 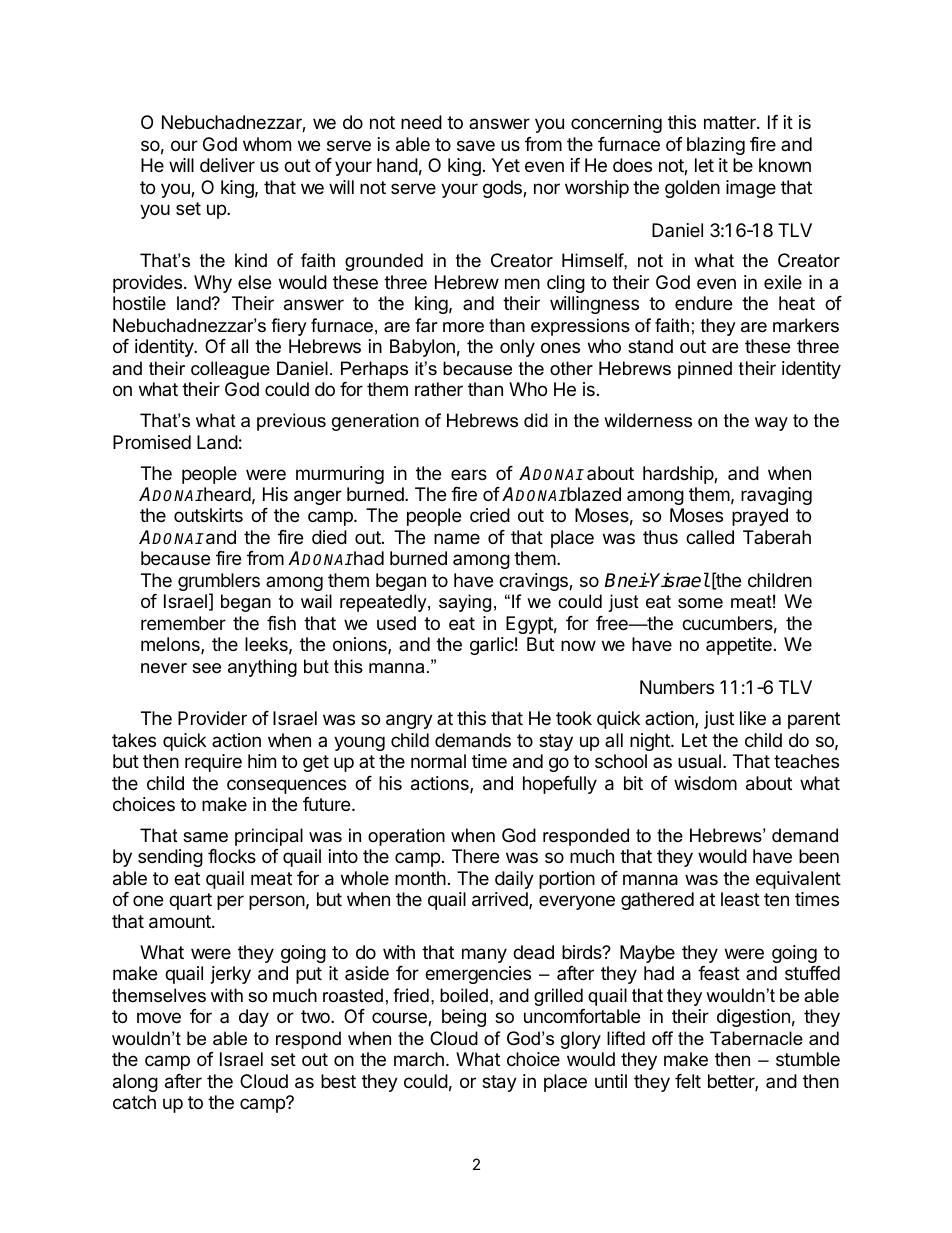 What do you see at coordinates (465, 603) in the page?
I see `saying` at bounding box center [465, 603].
